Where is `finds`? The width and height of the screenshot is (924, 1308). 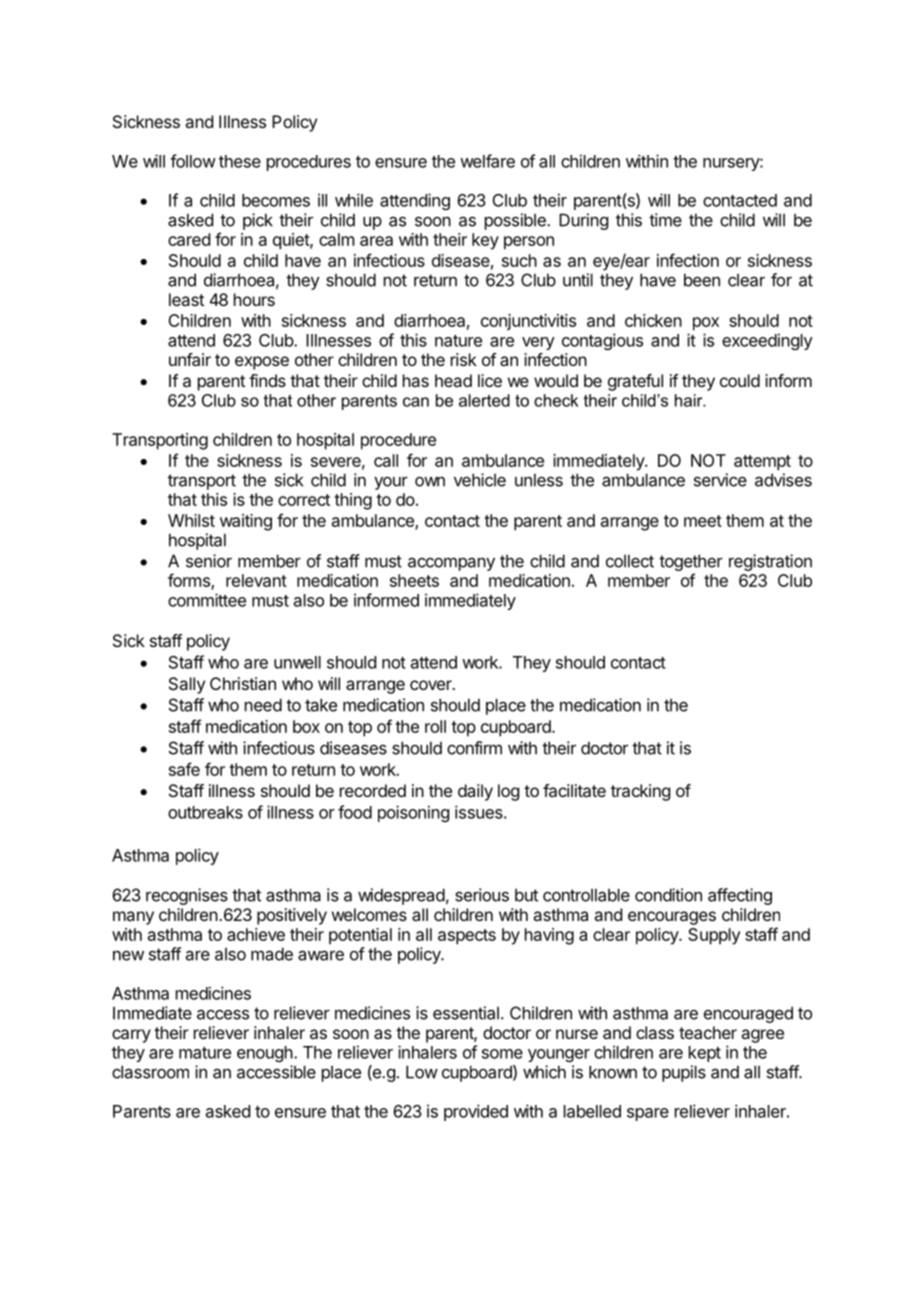
finds is located at coordinates (267, 380).
